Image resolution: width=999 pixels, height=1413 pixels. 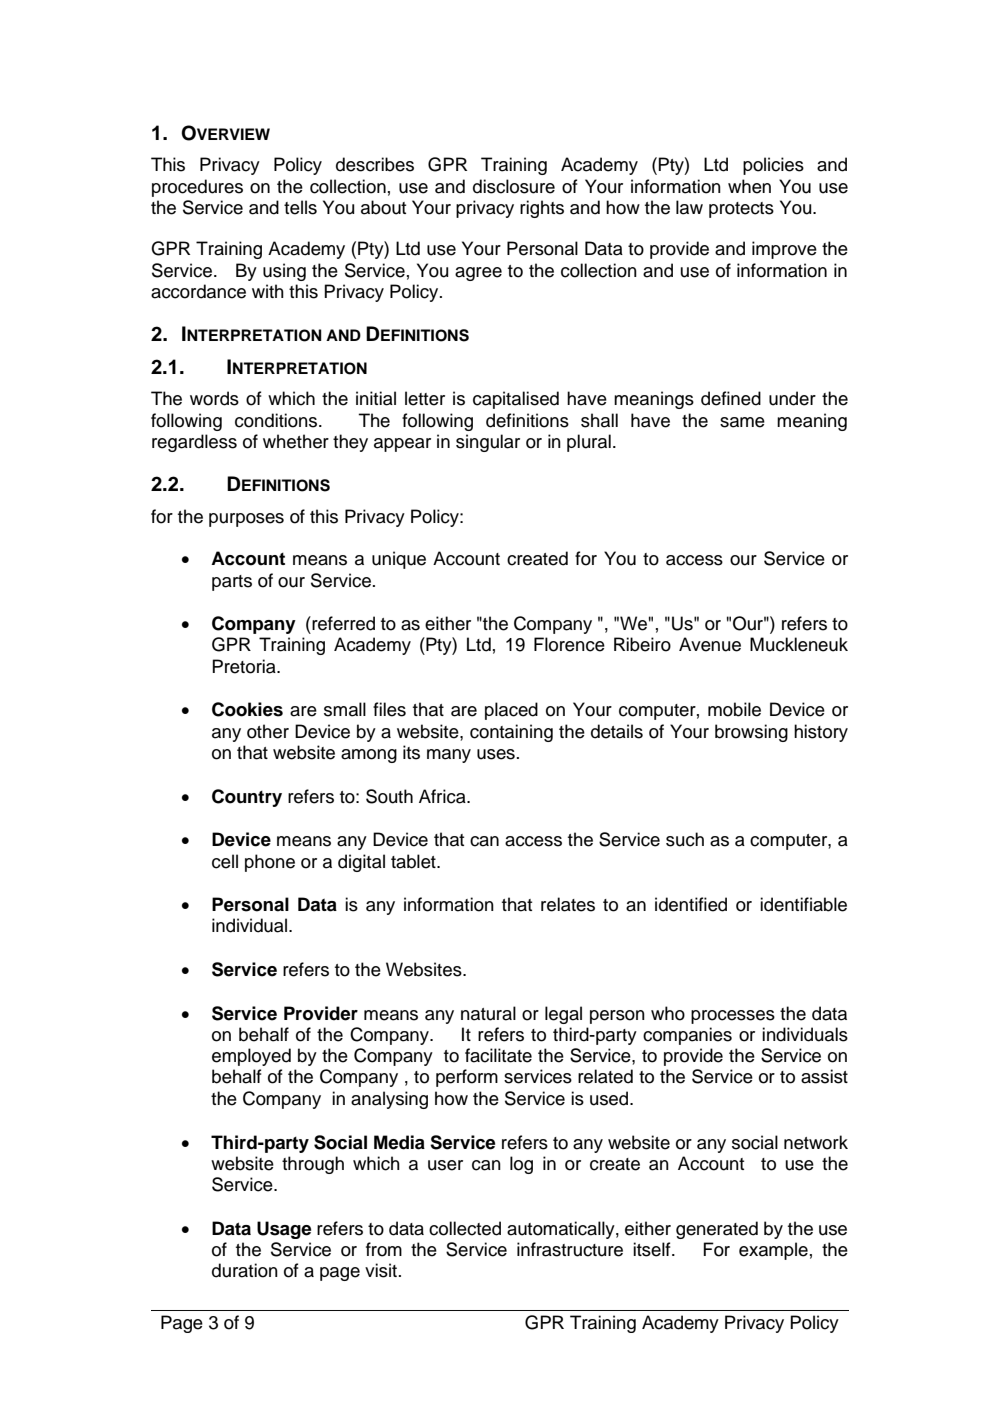 I want to click on disclosure, so click(x=514, y=186).
